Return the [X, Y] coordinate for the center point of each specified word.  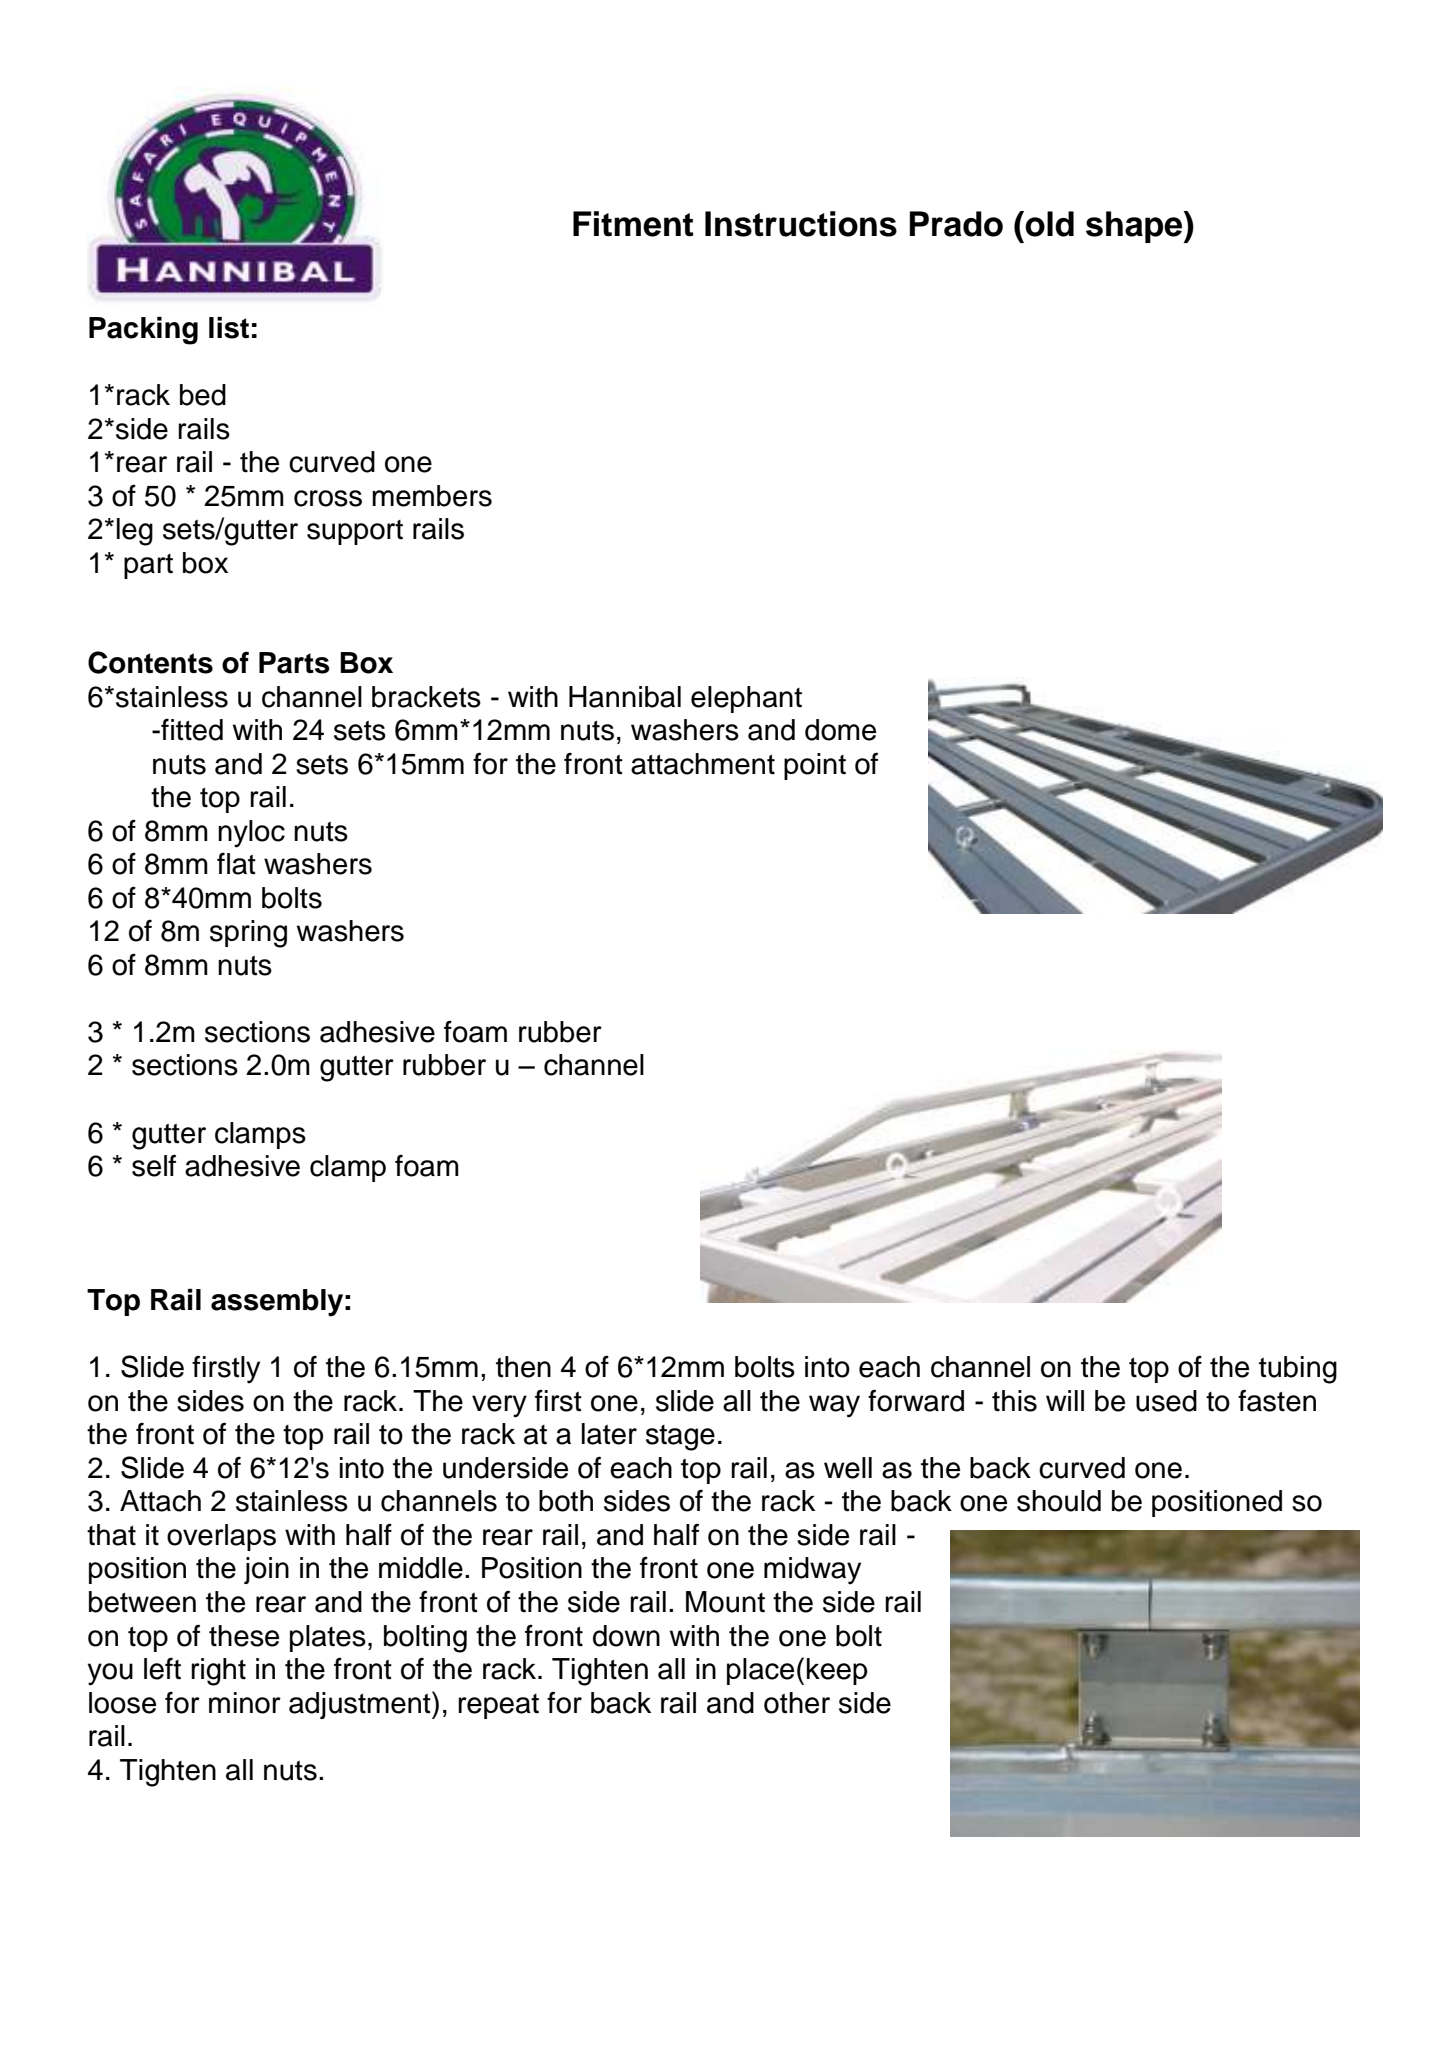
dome [840, 730]
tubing [1298, 1370]
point [815, 766]
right [218, 1672]
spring [248, 934]
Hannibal [625, 697]
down [626, 1636]
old [1049, 224]
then [523, 1367]
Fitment [633, 224]
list [229, 328]
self [154, 1165]
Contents [150, 662]
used [1166, 1401]
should [1059, 1501]
